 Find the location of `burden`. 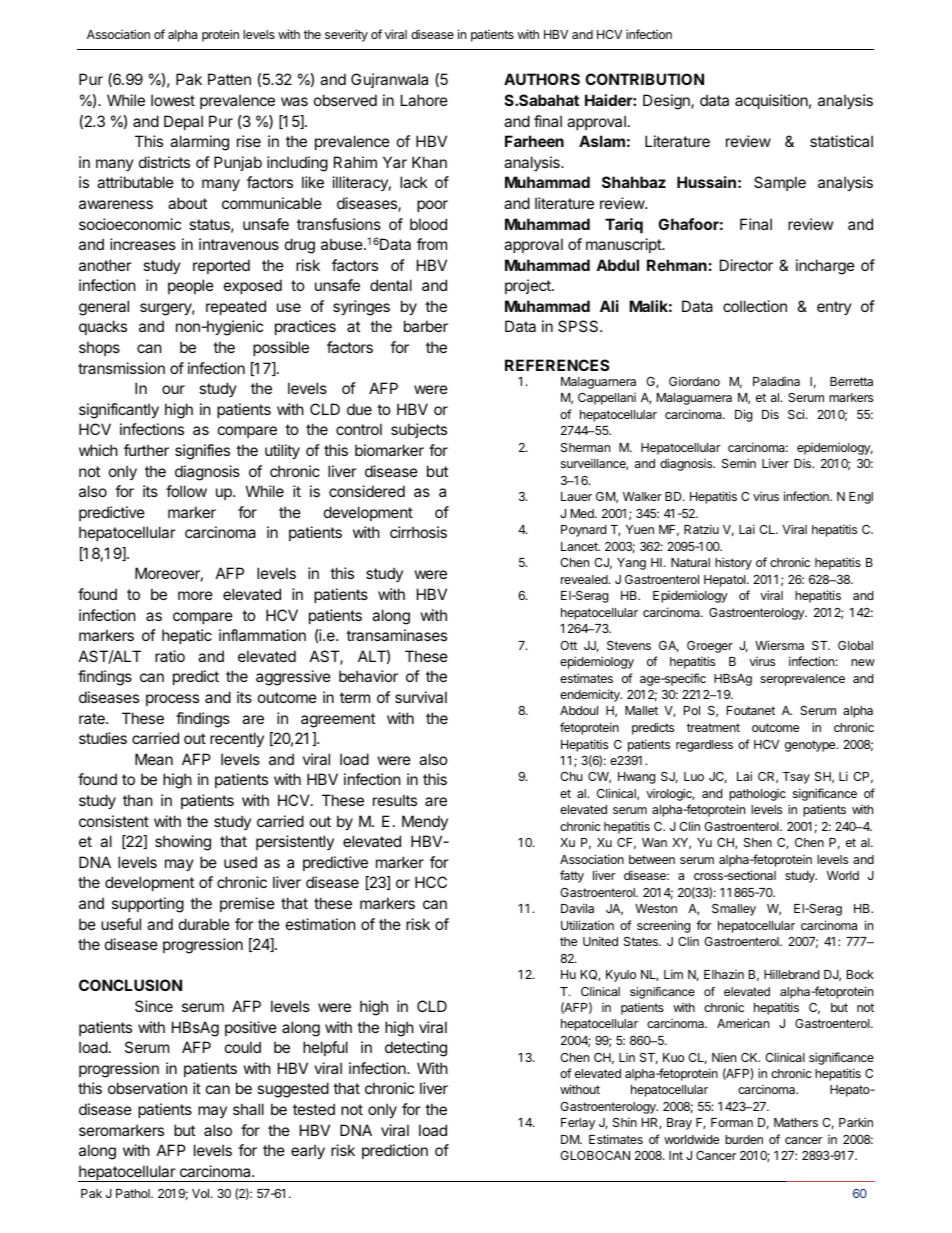

burden is located at coordinates (744, 1139).
